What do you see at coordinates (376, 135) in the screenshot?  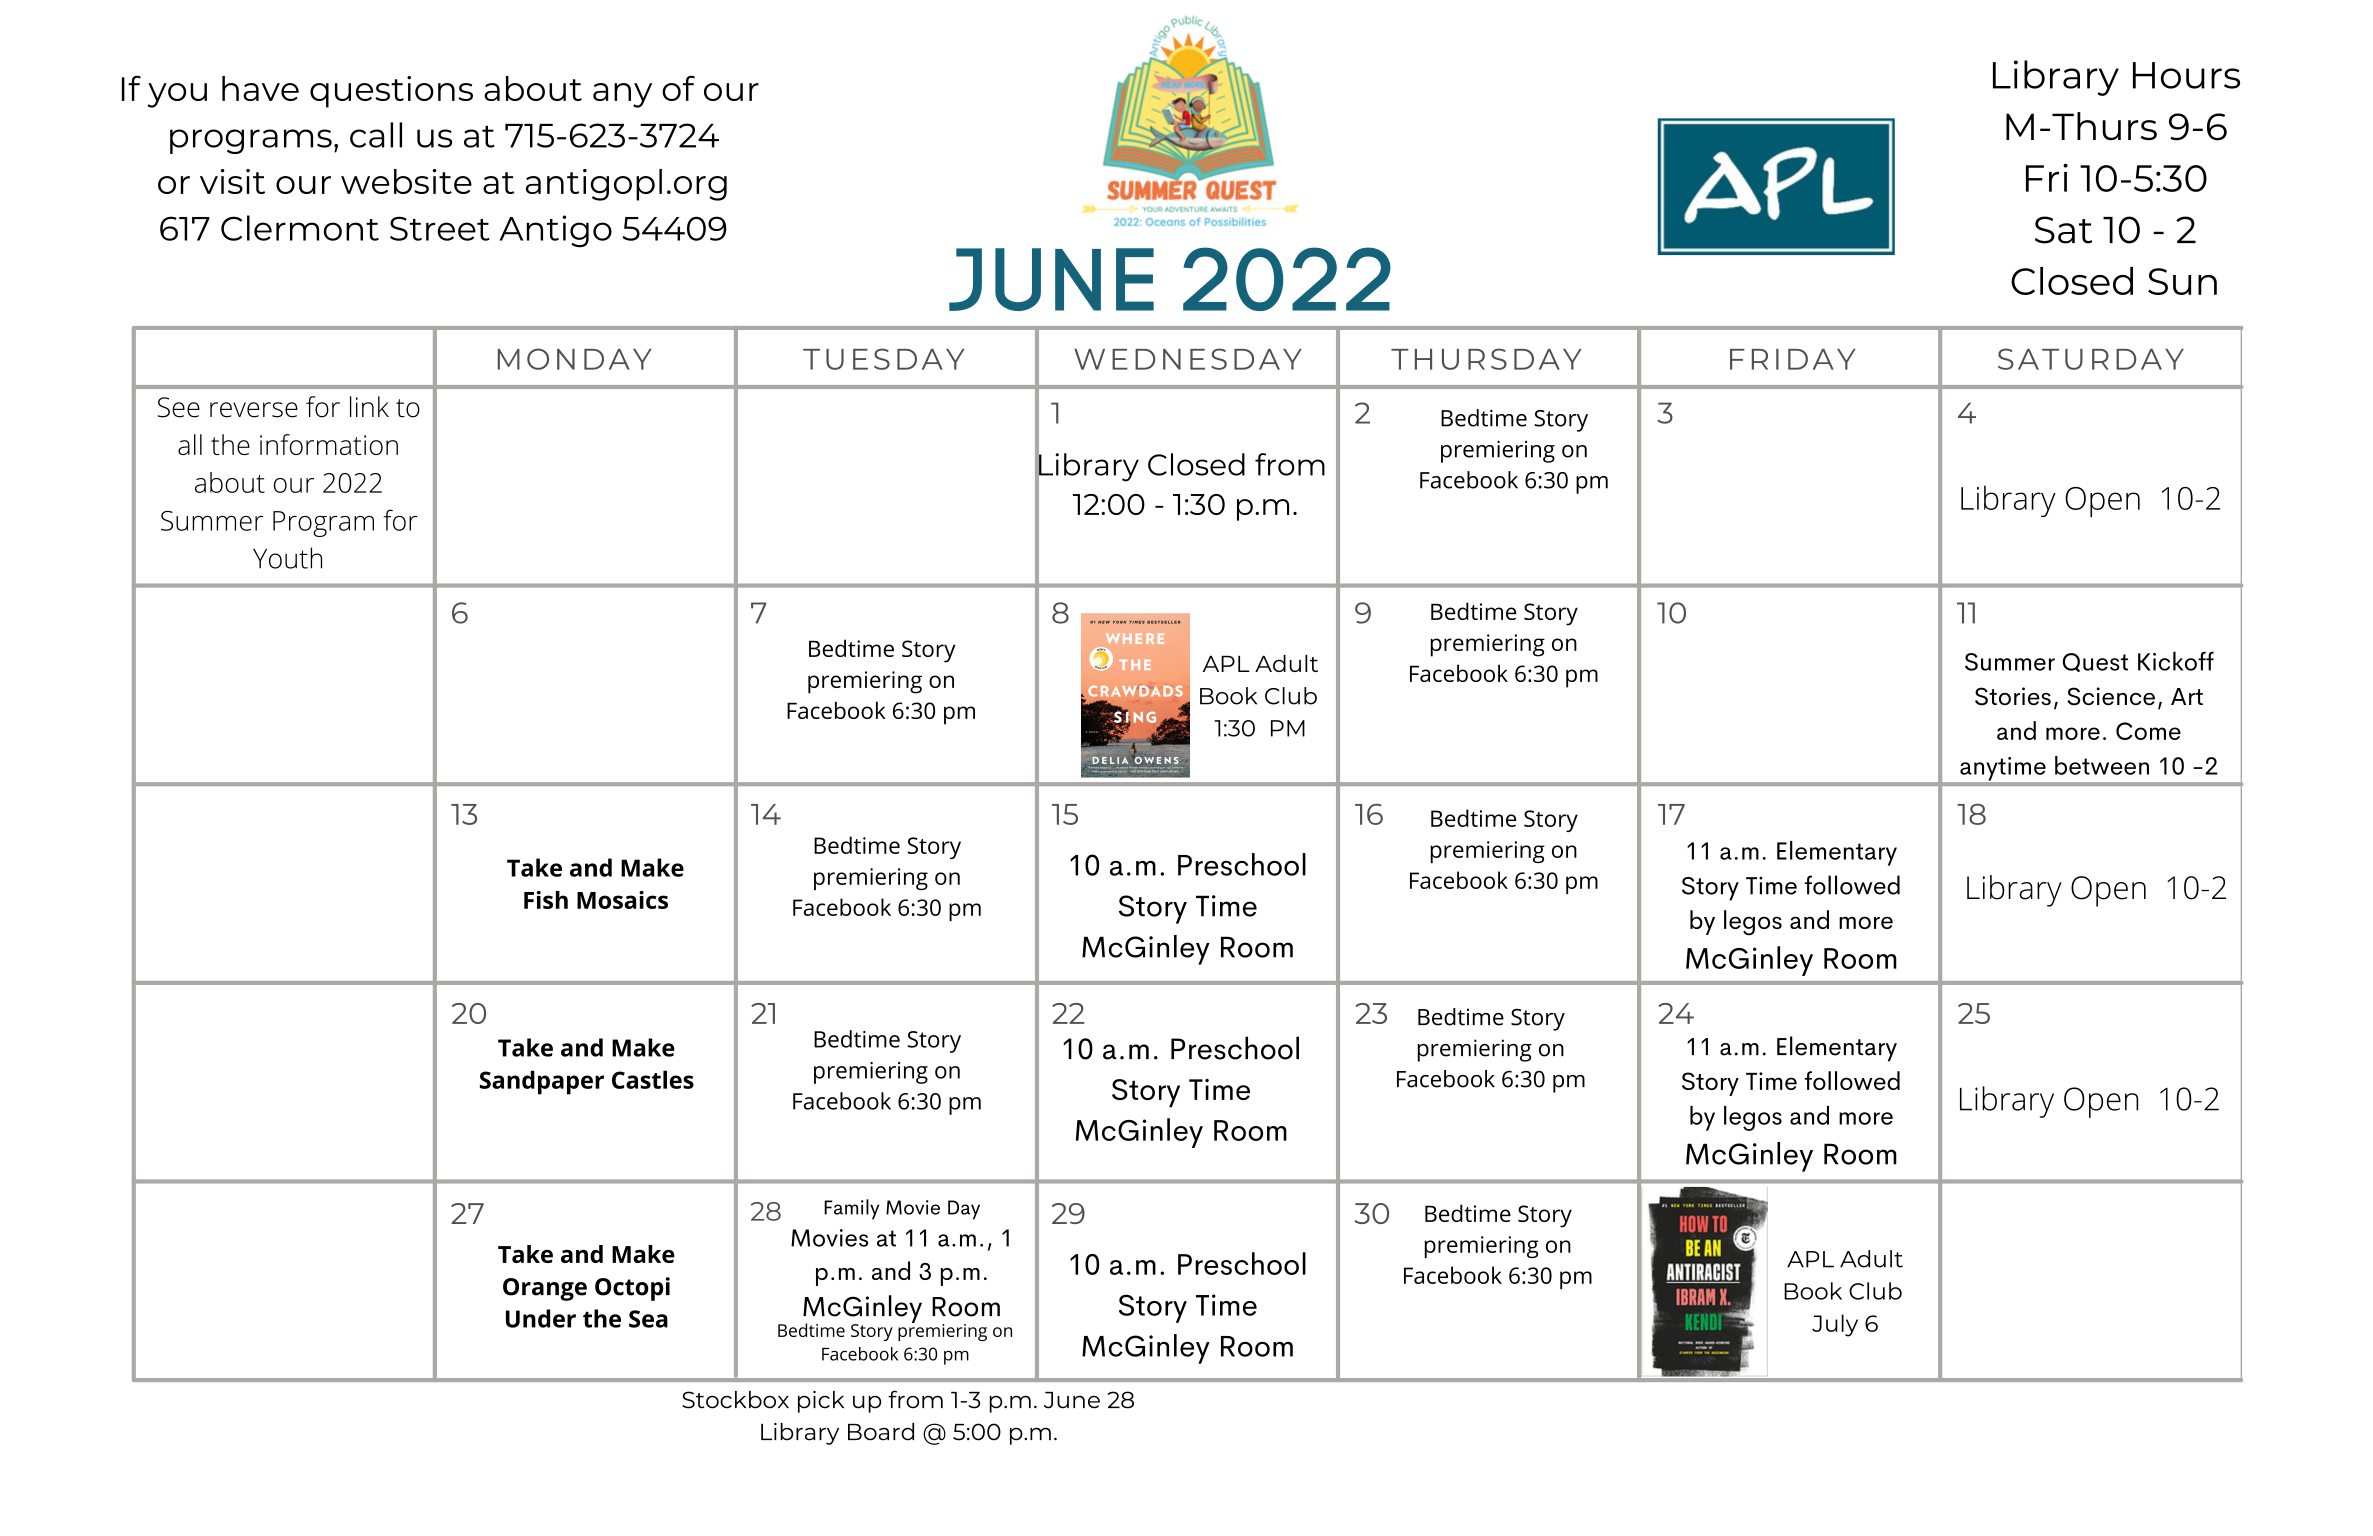 I see `call` at bounding box center [376, 135].
